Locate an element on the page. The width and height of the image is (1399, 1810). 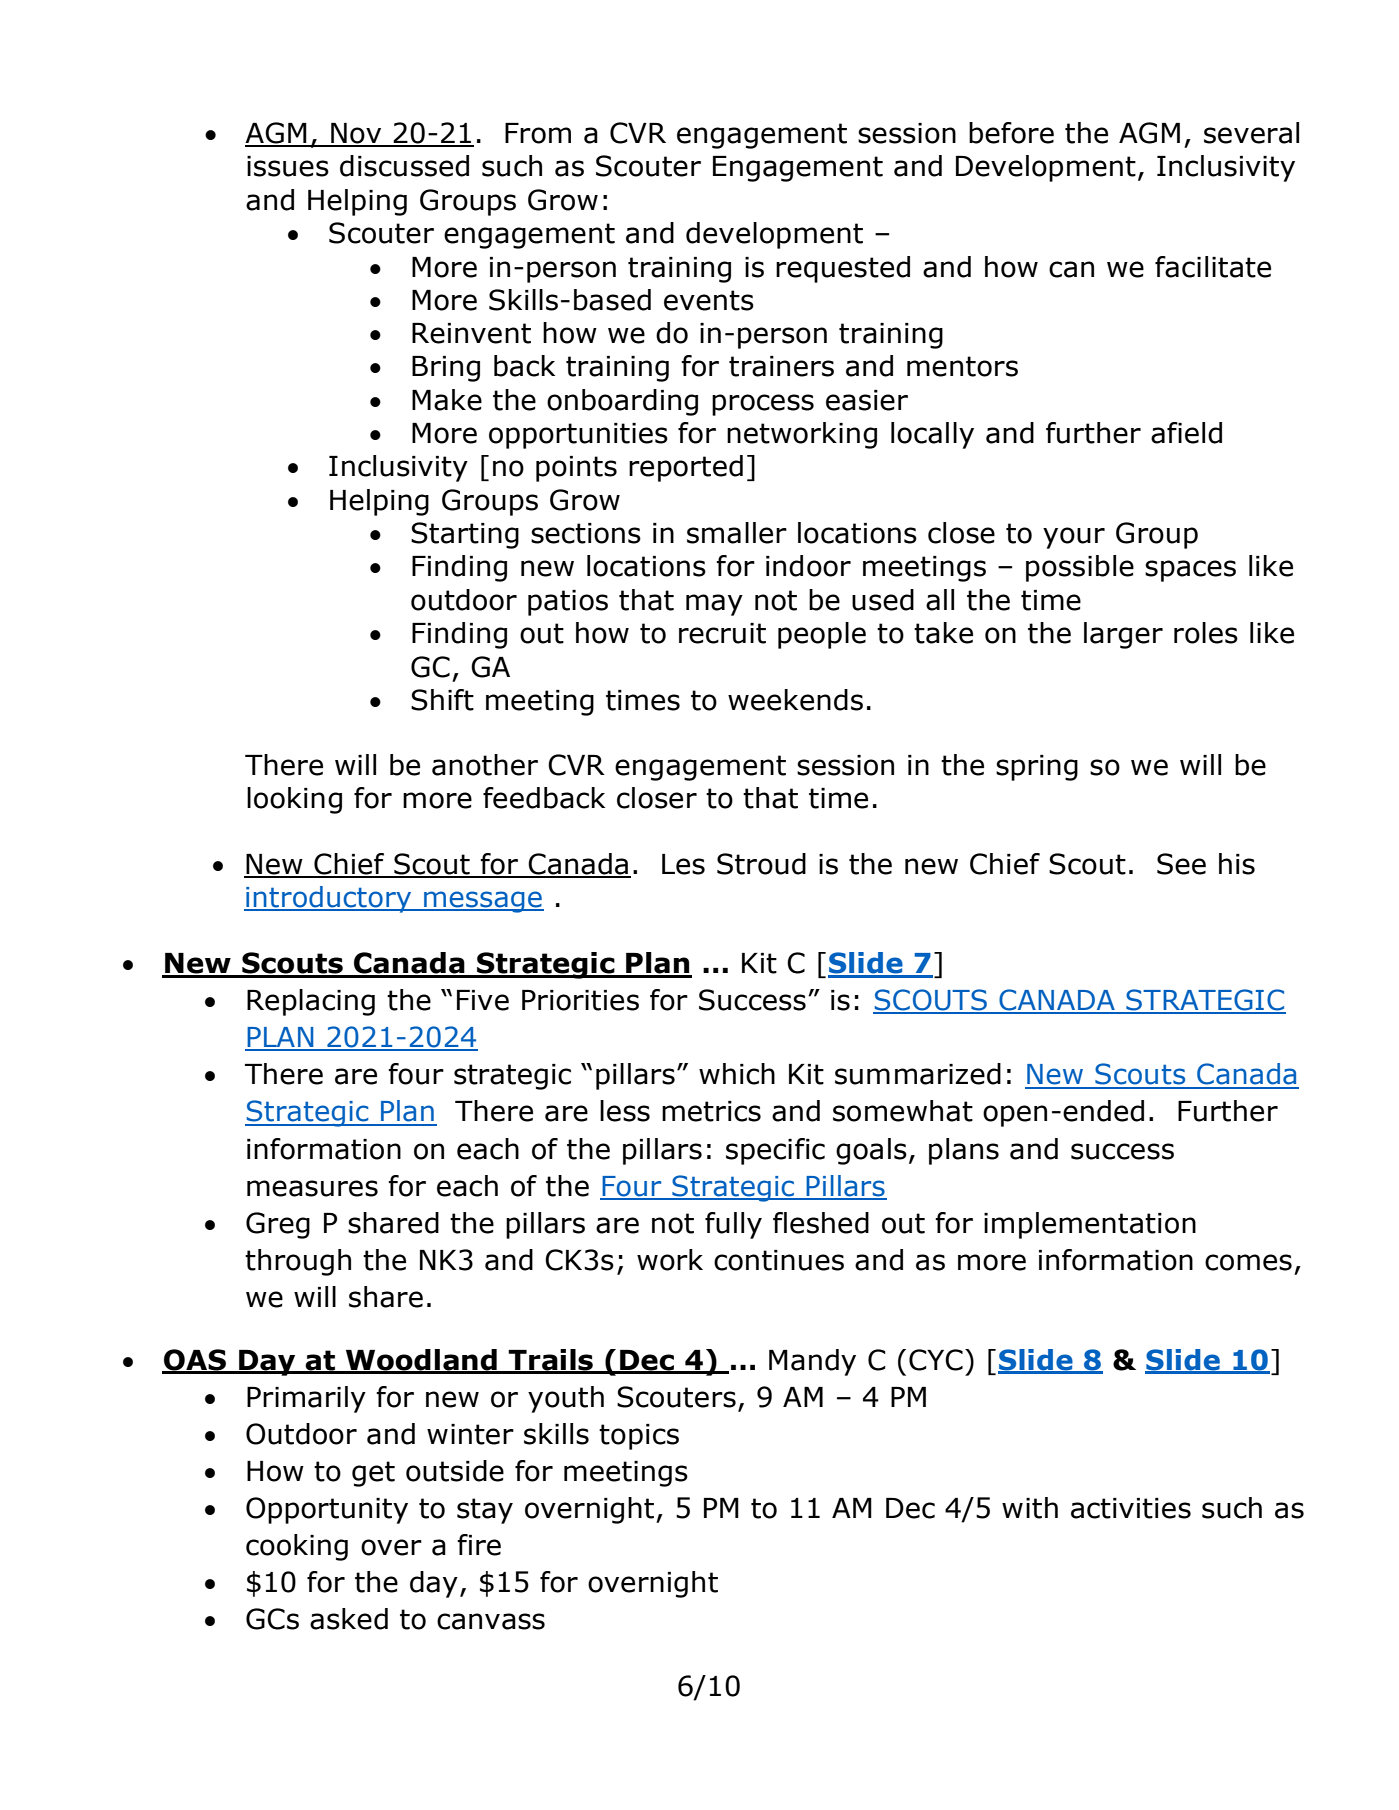
requested is located at coordinates (843, 269).
